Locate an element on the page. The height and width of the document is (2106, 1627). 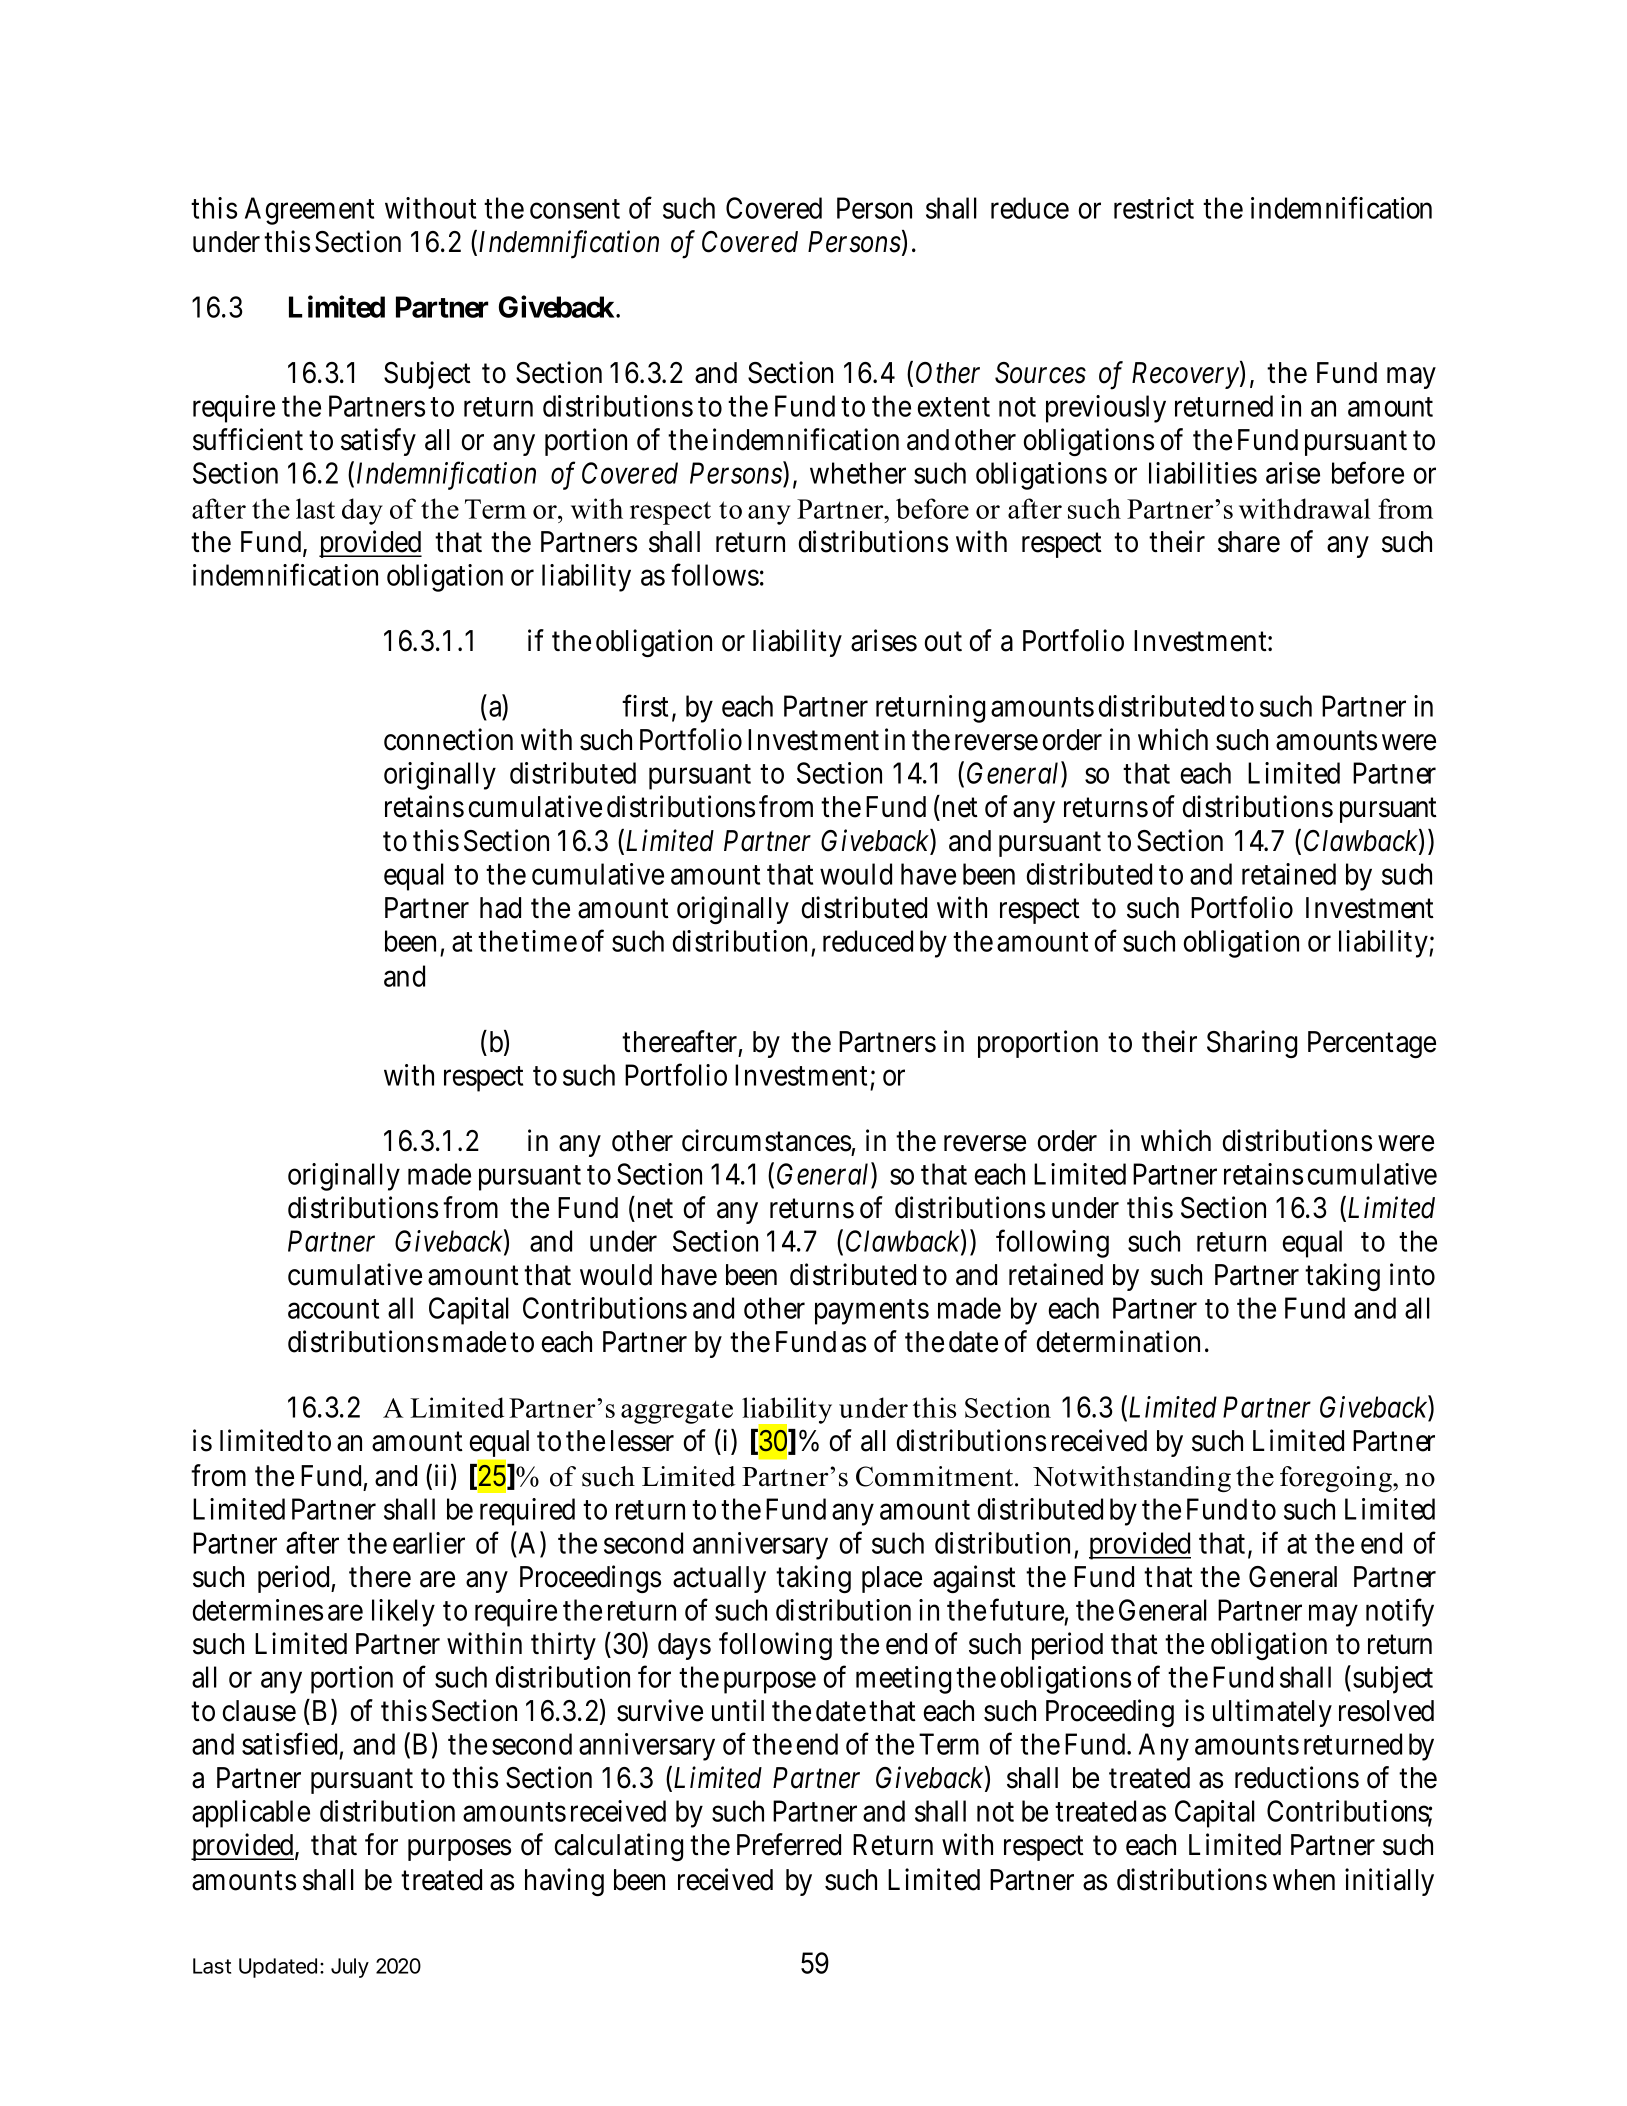
Sharing is located at coordinates (1252, 1044).
